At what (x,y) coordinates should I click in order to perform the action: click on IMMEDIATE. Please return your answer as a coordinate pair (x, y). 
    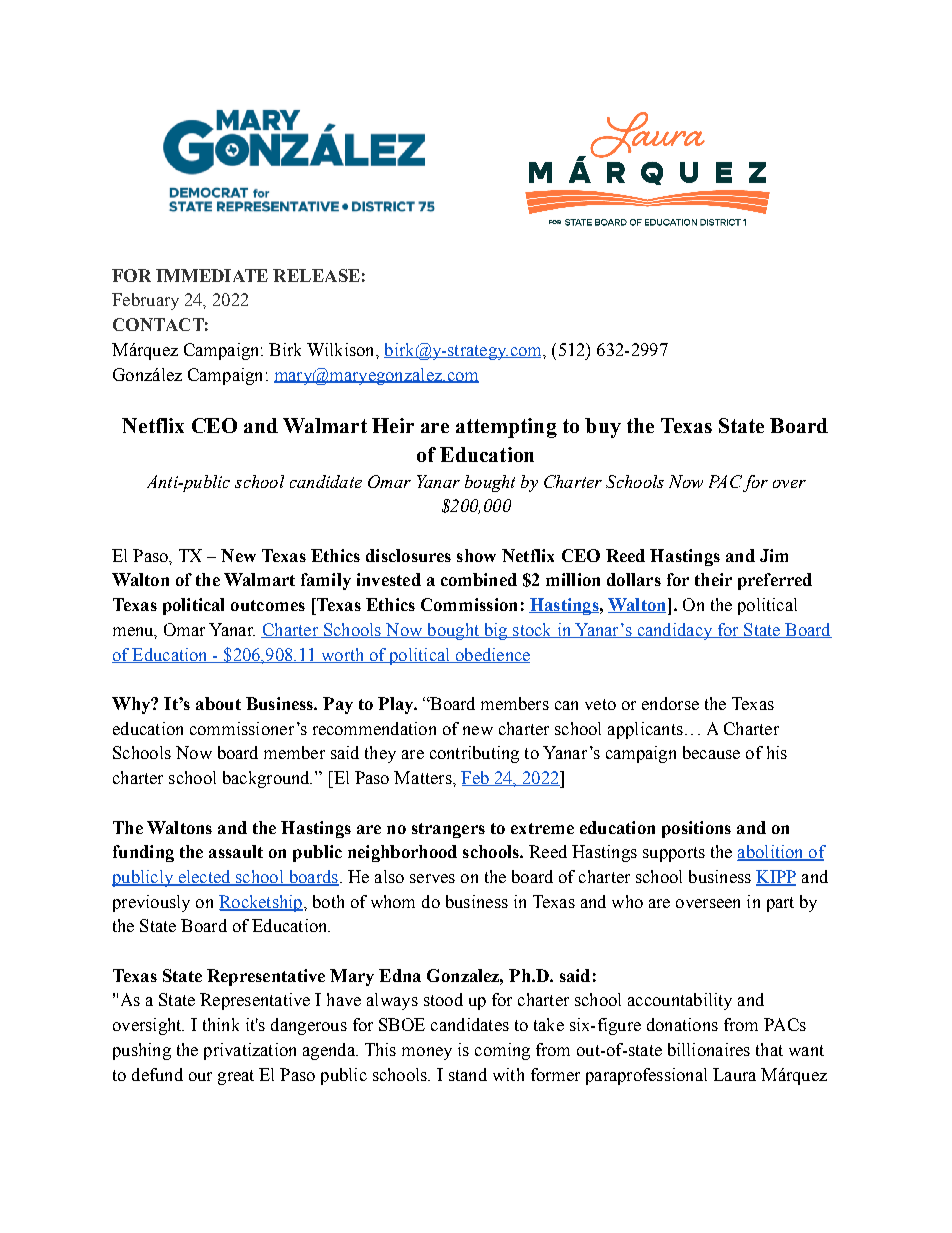
    Looking at the image, I should click on (212, 275).
